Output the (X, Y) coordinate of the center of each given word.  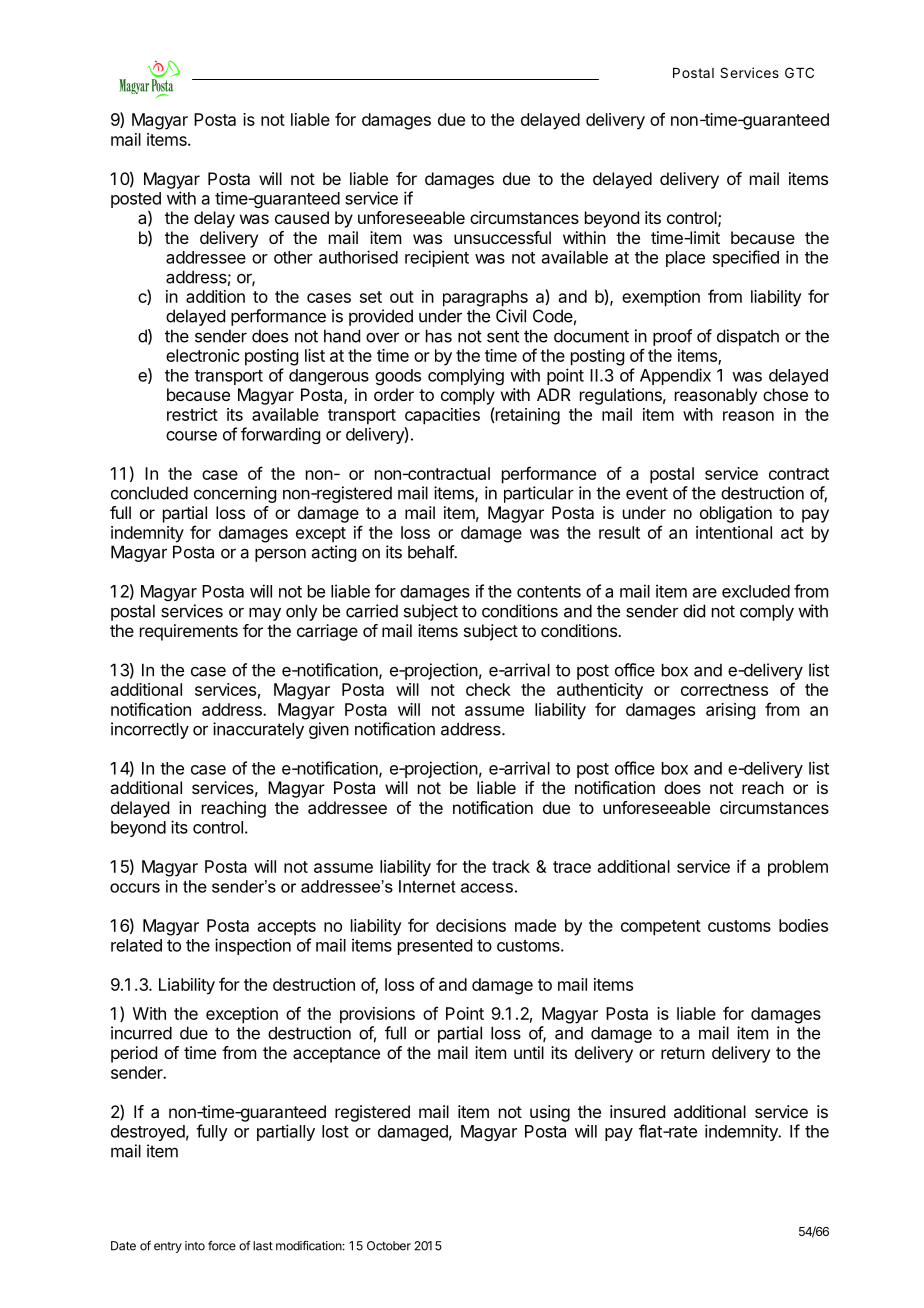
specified (746, 258)
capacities (442, 416)
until (529, 1052)
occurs (135, 888)
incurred (141, 1033)
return (683, 1053)
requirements (189, 632)
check (488, 689)
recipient (437, 258)
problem (798, 868)
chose (785, 394)
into (195, 1246)
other (293, 257)
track (511, 866)
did (694, 611)
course (191, 436)
